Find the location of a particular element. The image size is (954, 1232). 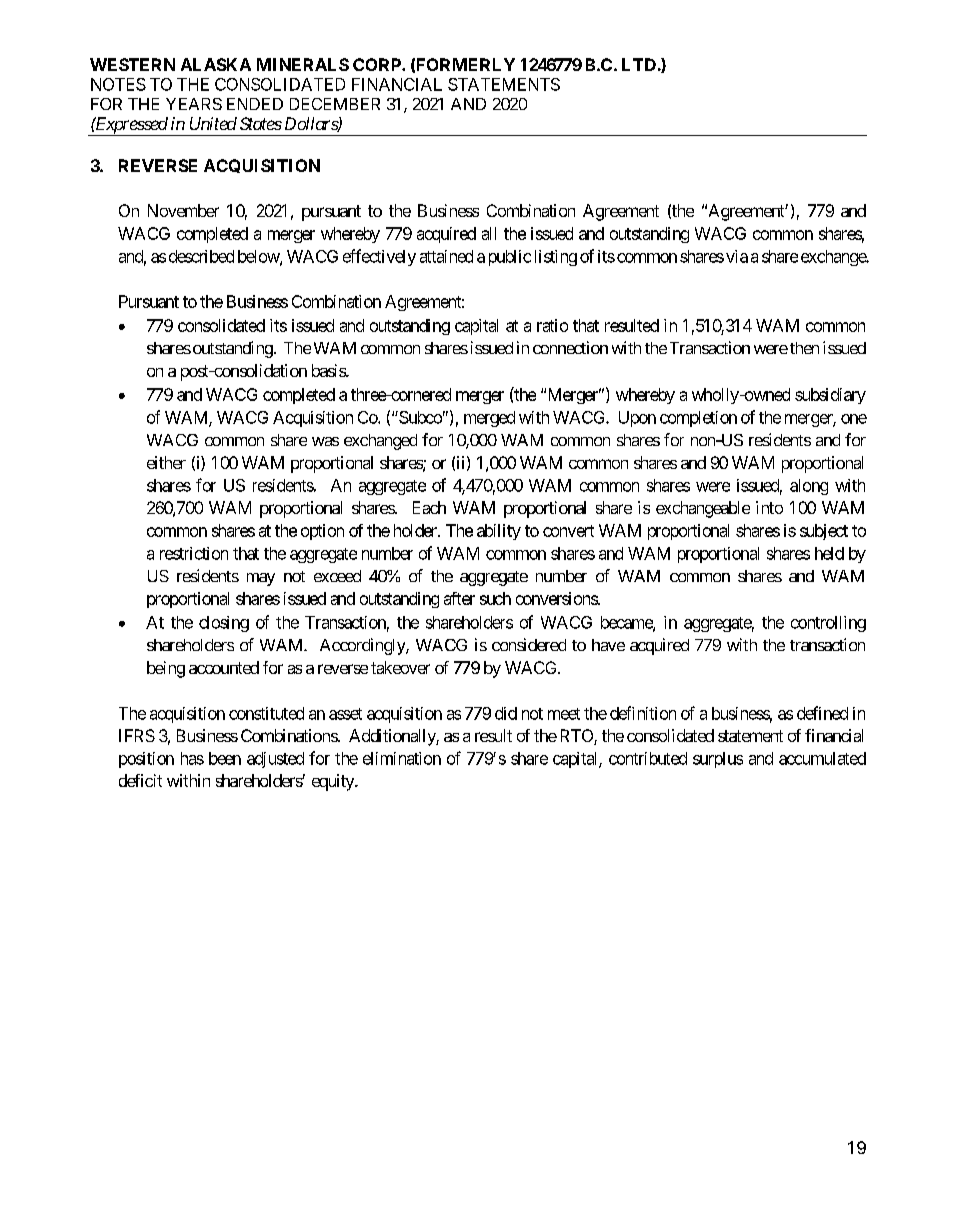

November is located at coordinates (183, 210).
